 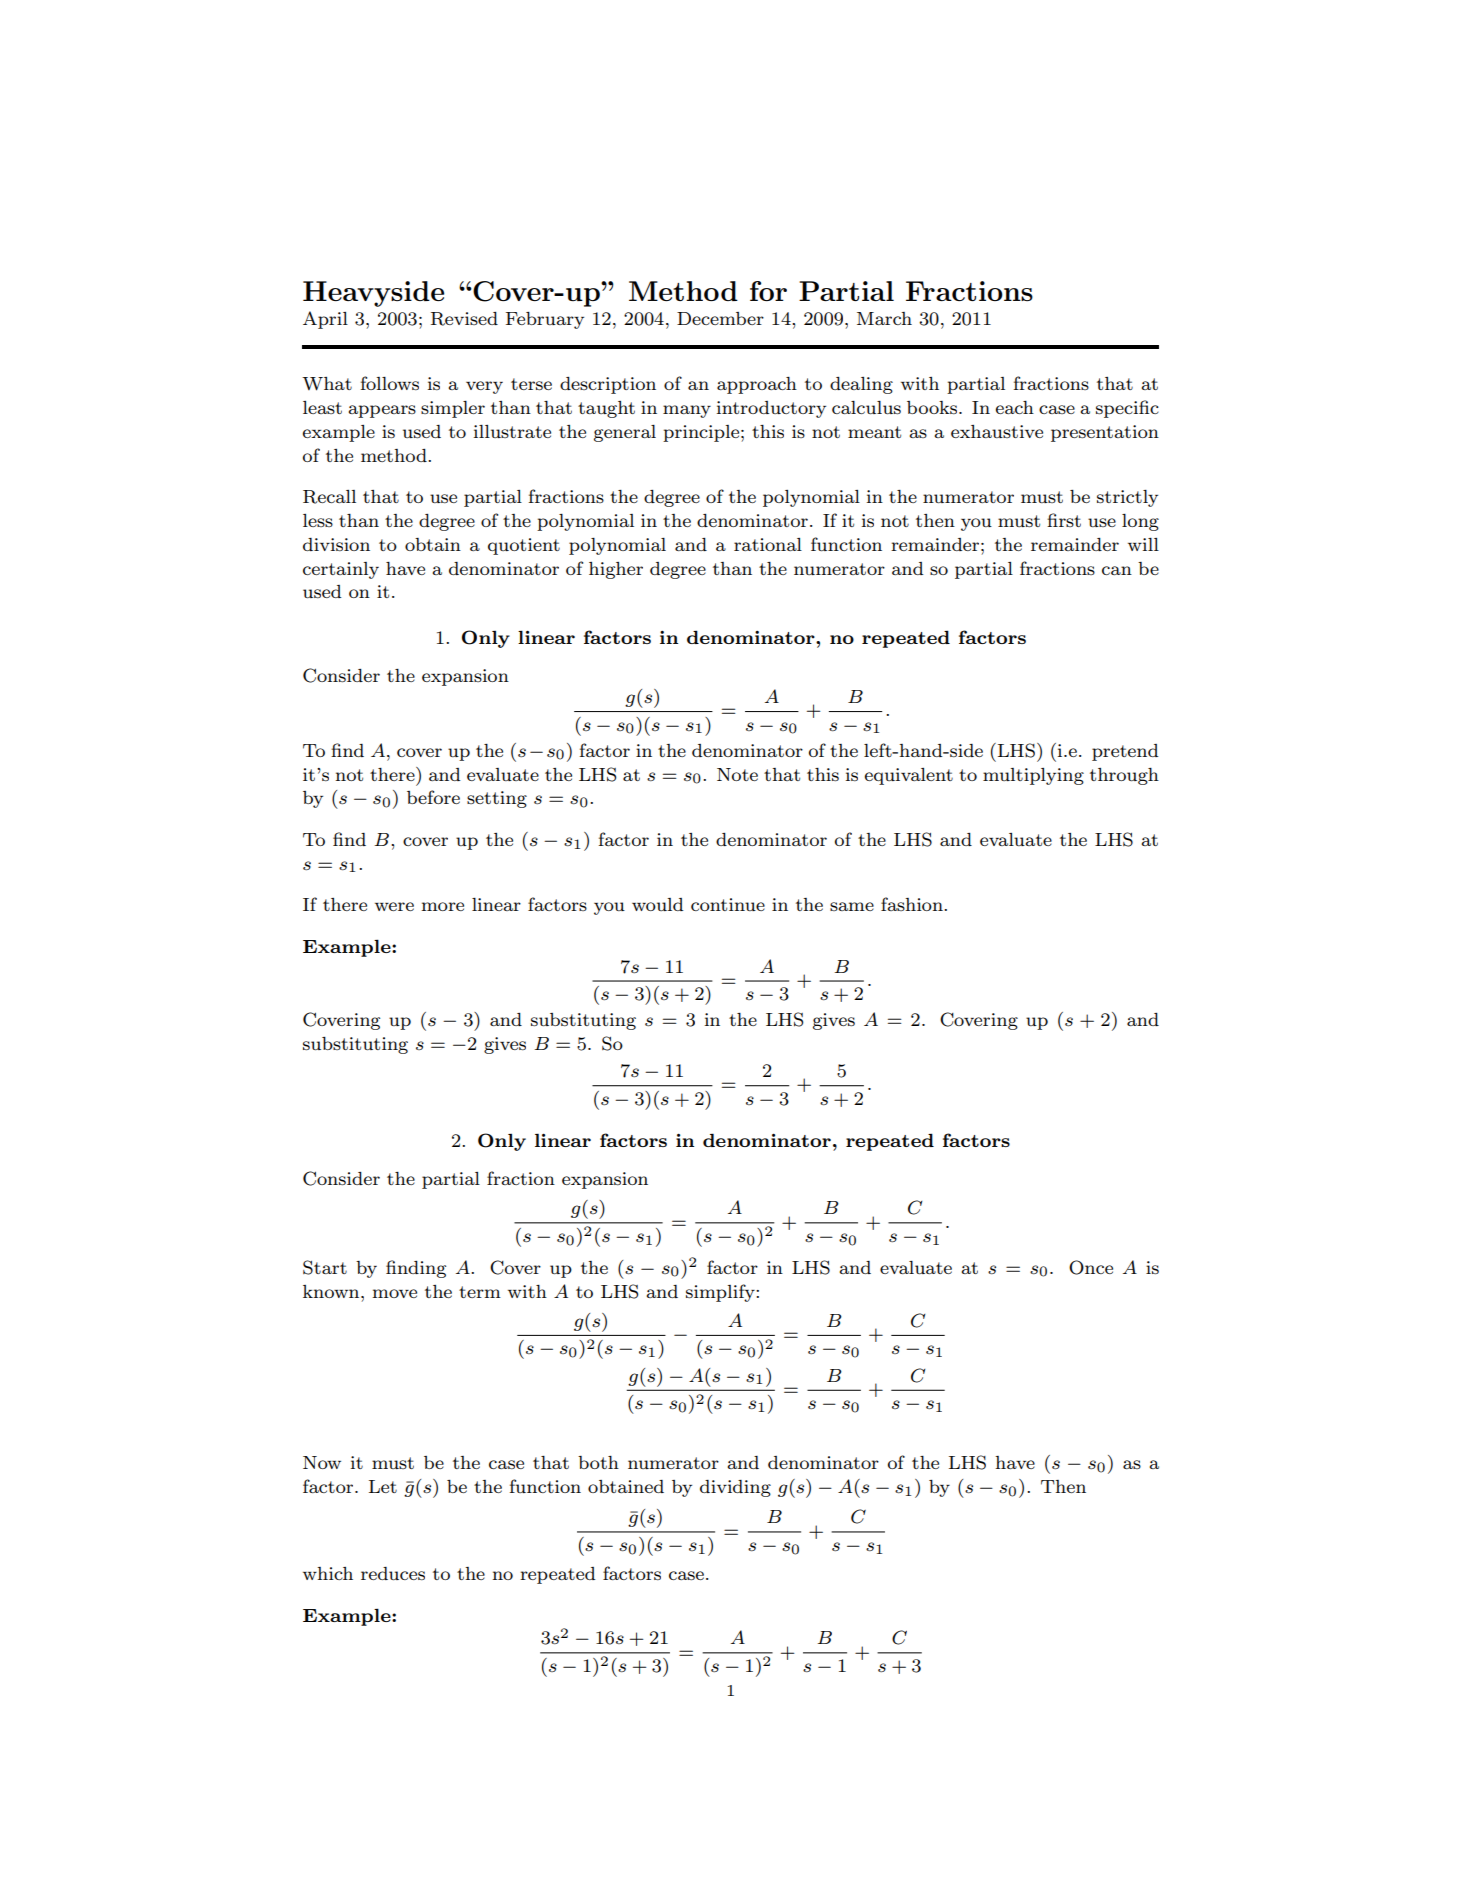 What do you see at coordinates (394, 906) in the page?
I see `were` at bounding box center [394, 906].
